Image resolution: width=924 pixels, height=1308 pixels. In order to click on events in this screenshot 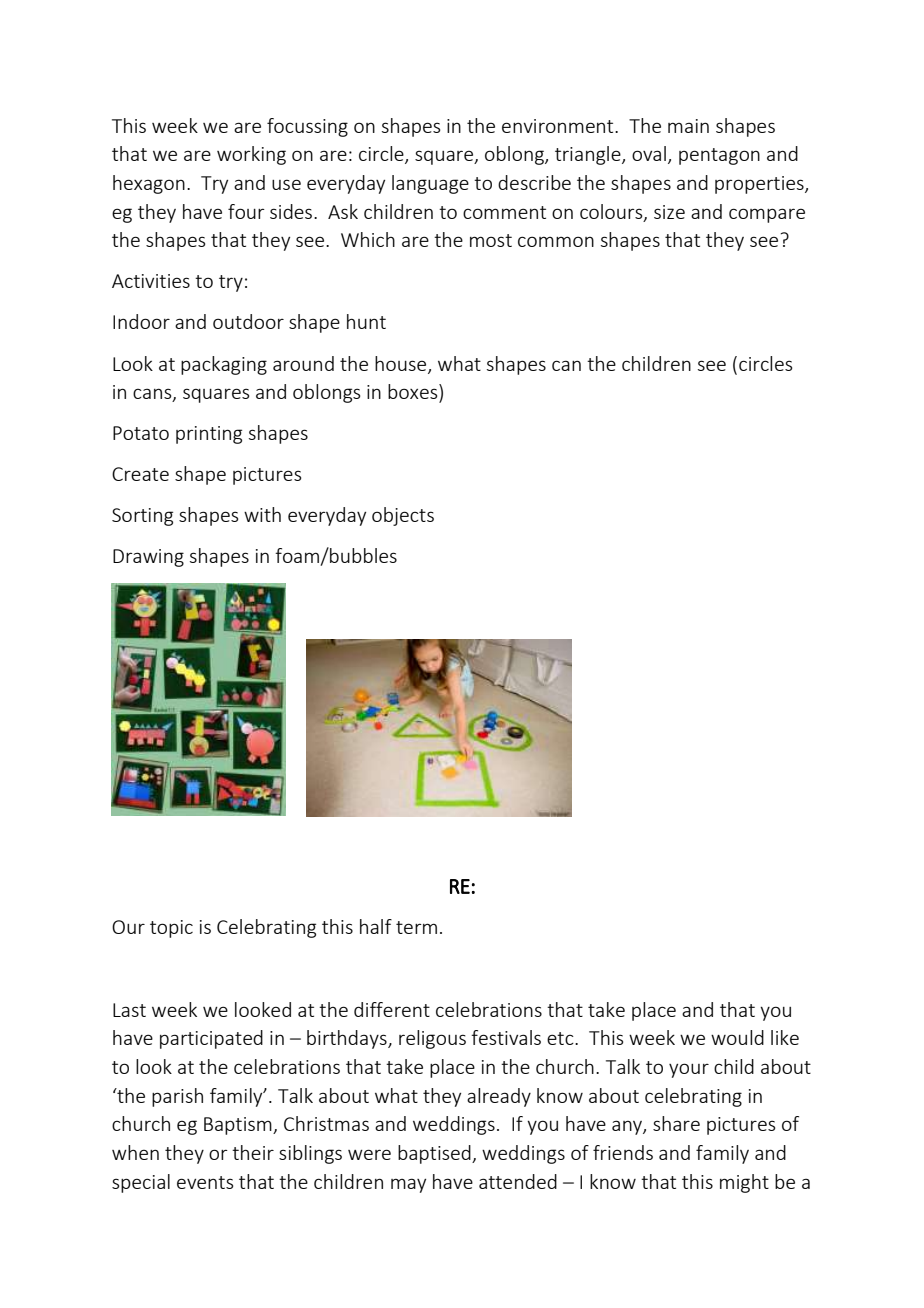, I will do `click(205, 1182)`.
